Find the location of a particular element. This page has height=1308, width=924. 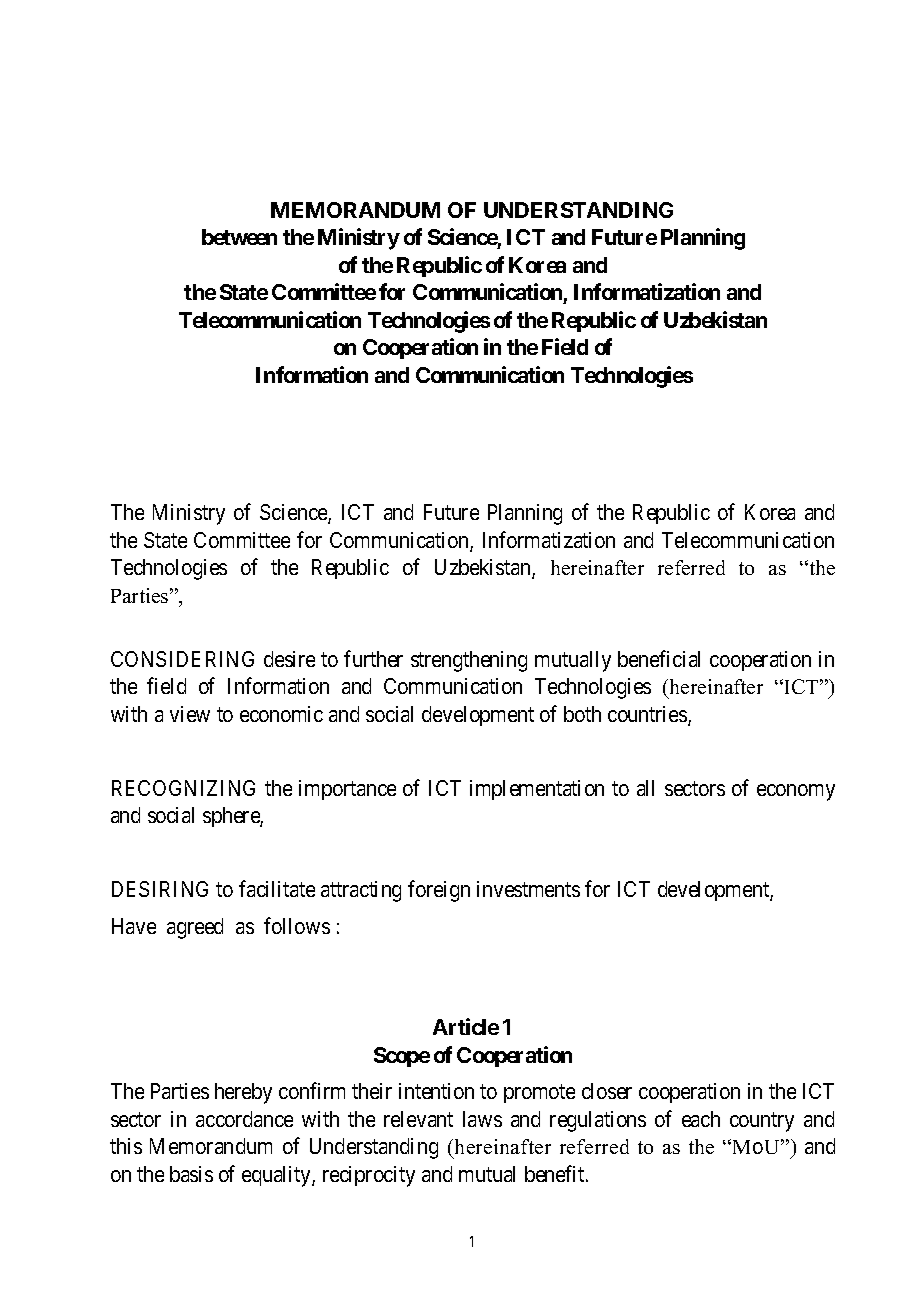

further is located at coordinates (373, 658).
